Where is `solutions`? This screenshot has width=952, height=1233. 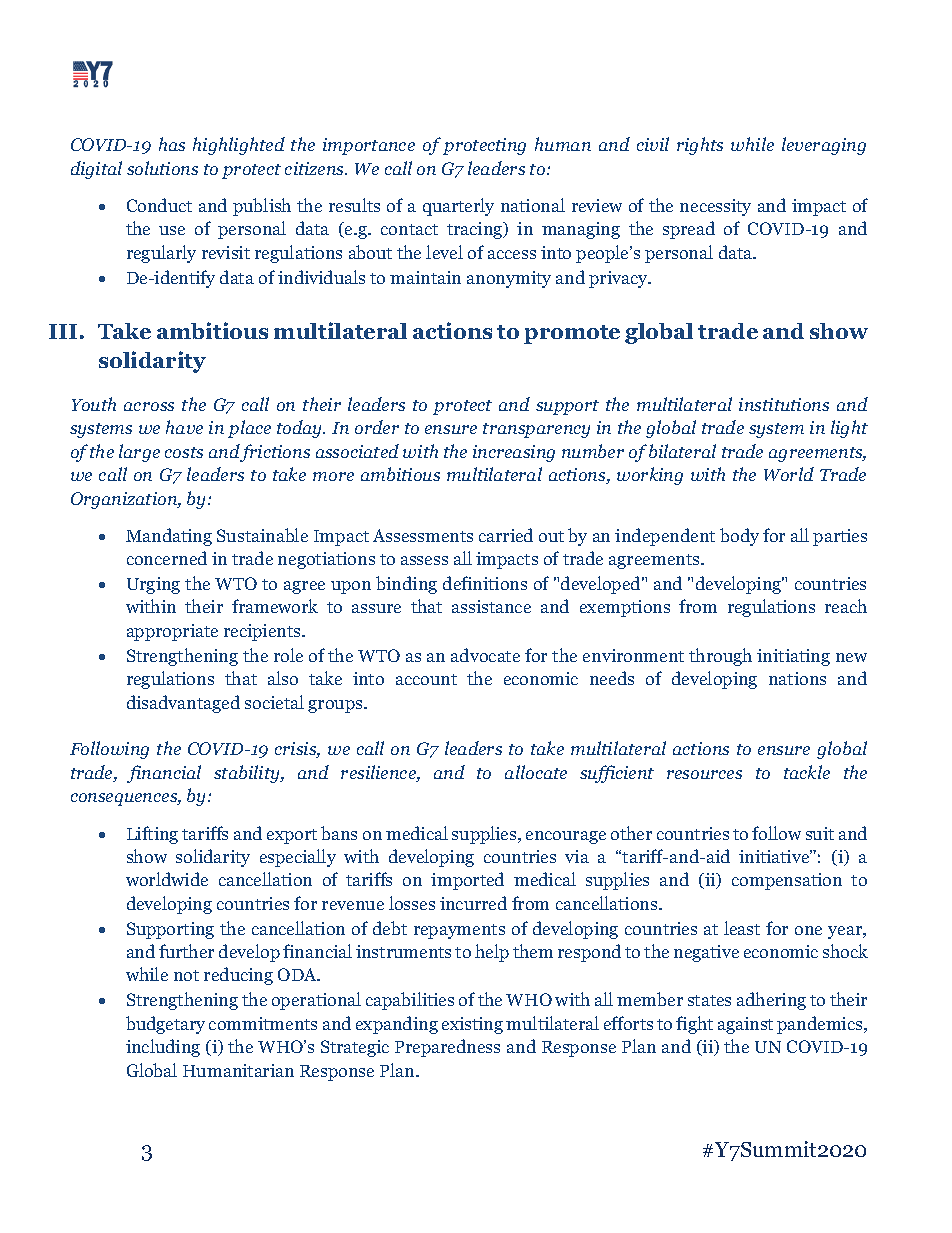 solutions is located at coordinates (162, 168).
